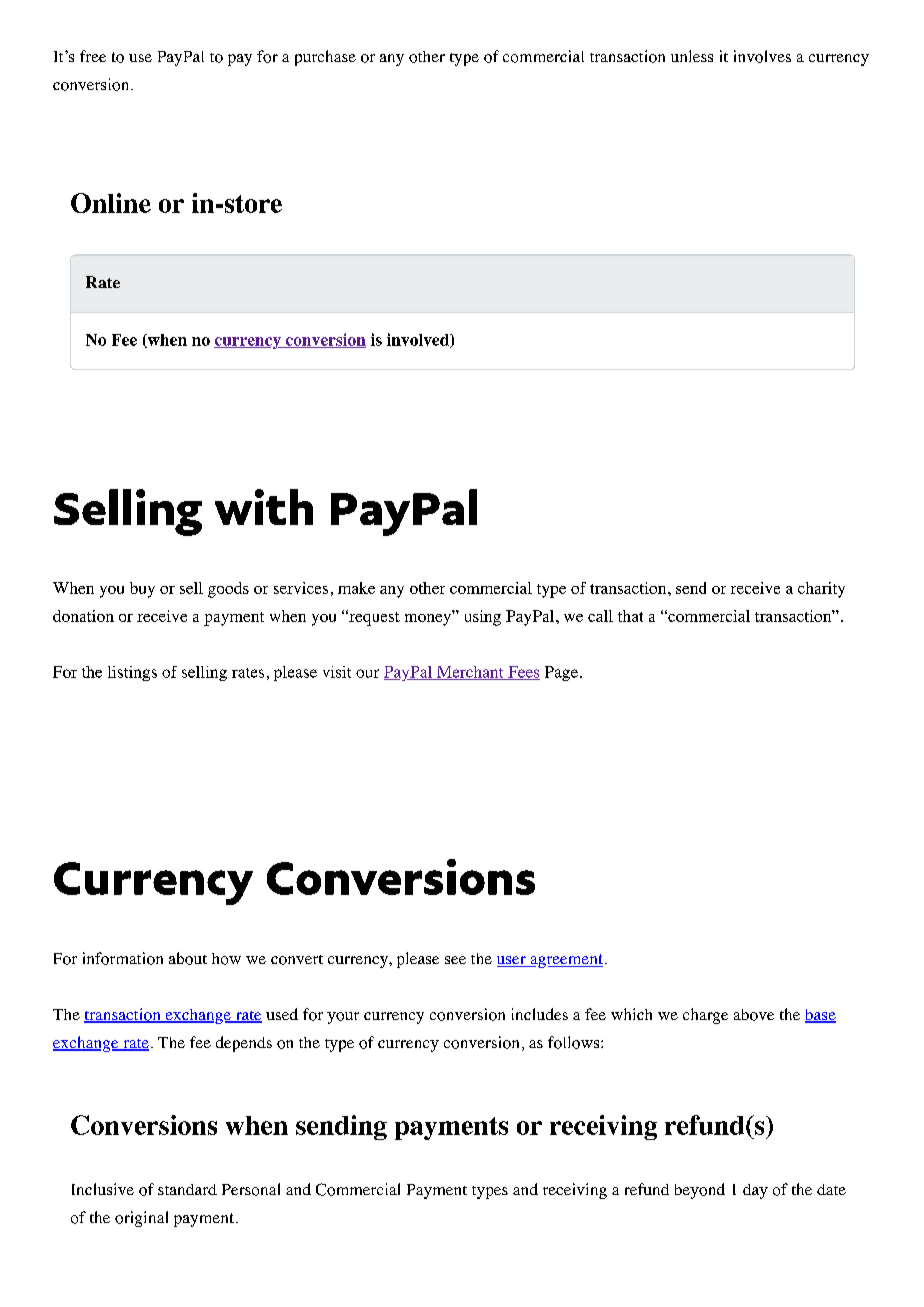 The width and height of the screenshot is (924, 1307). Describe the element at coordinates (762, 56) in the screenshot. I see `involves` at that location.
